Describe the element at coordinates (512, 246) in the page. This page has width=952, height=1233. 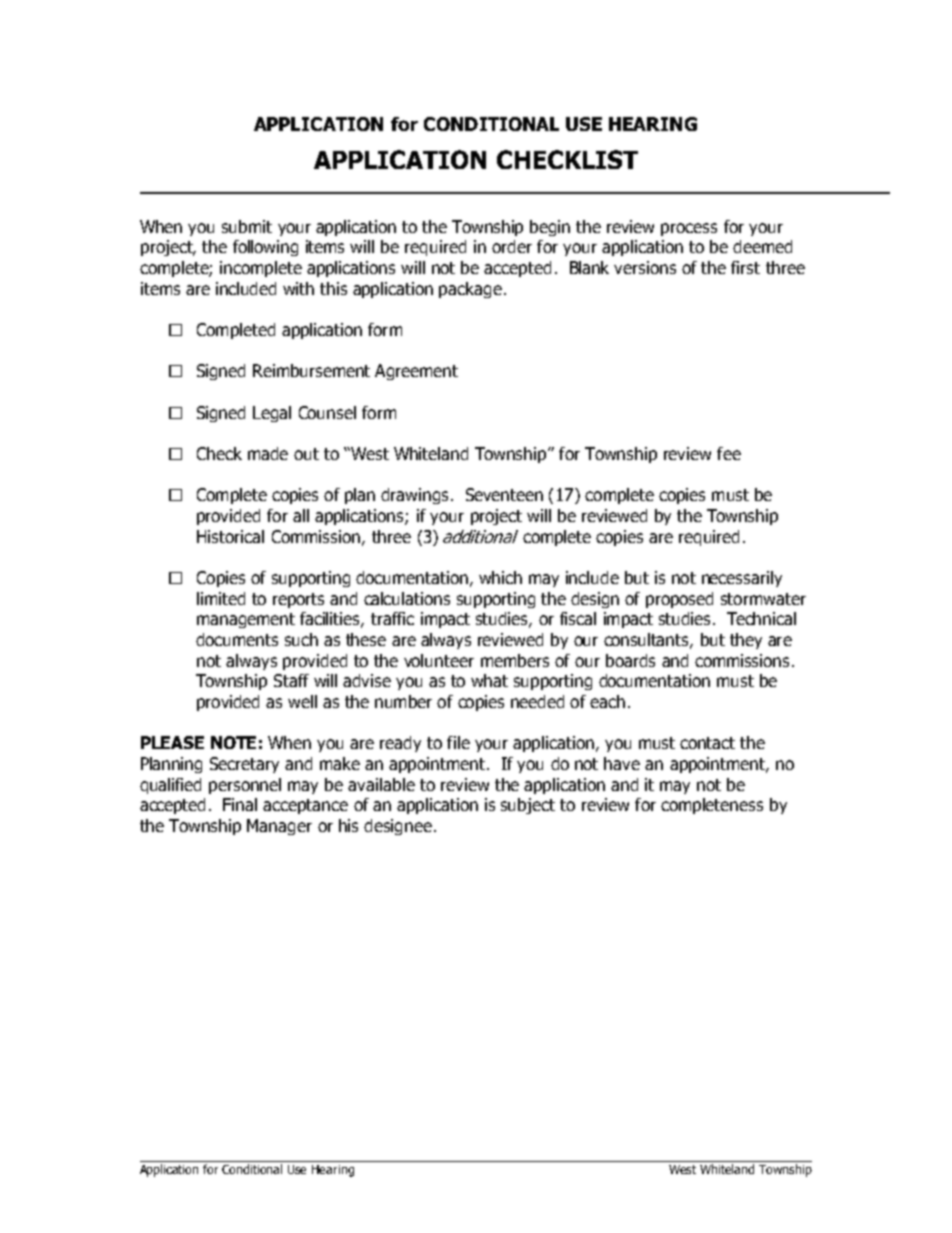
I see `order` at that location.
